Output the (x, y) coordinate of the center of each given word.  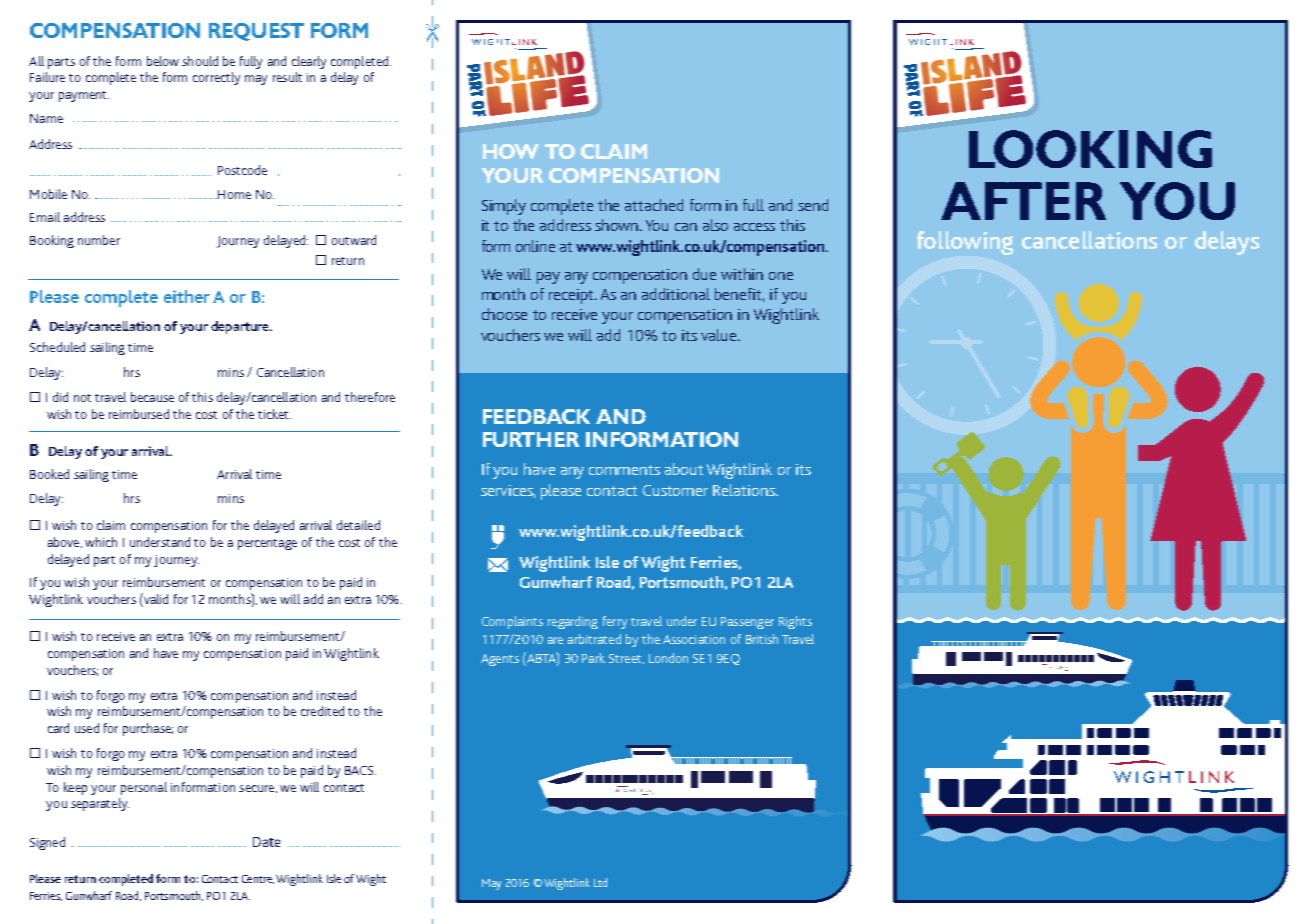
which (101, 542)
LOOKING (1090, 149)
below (163, 61)
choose (504, 314)
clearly (309, 62)
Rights (795, 622)
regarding (573, 622)
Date (266, 842)
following (965, 243)
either (187, 296)
